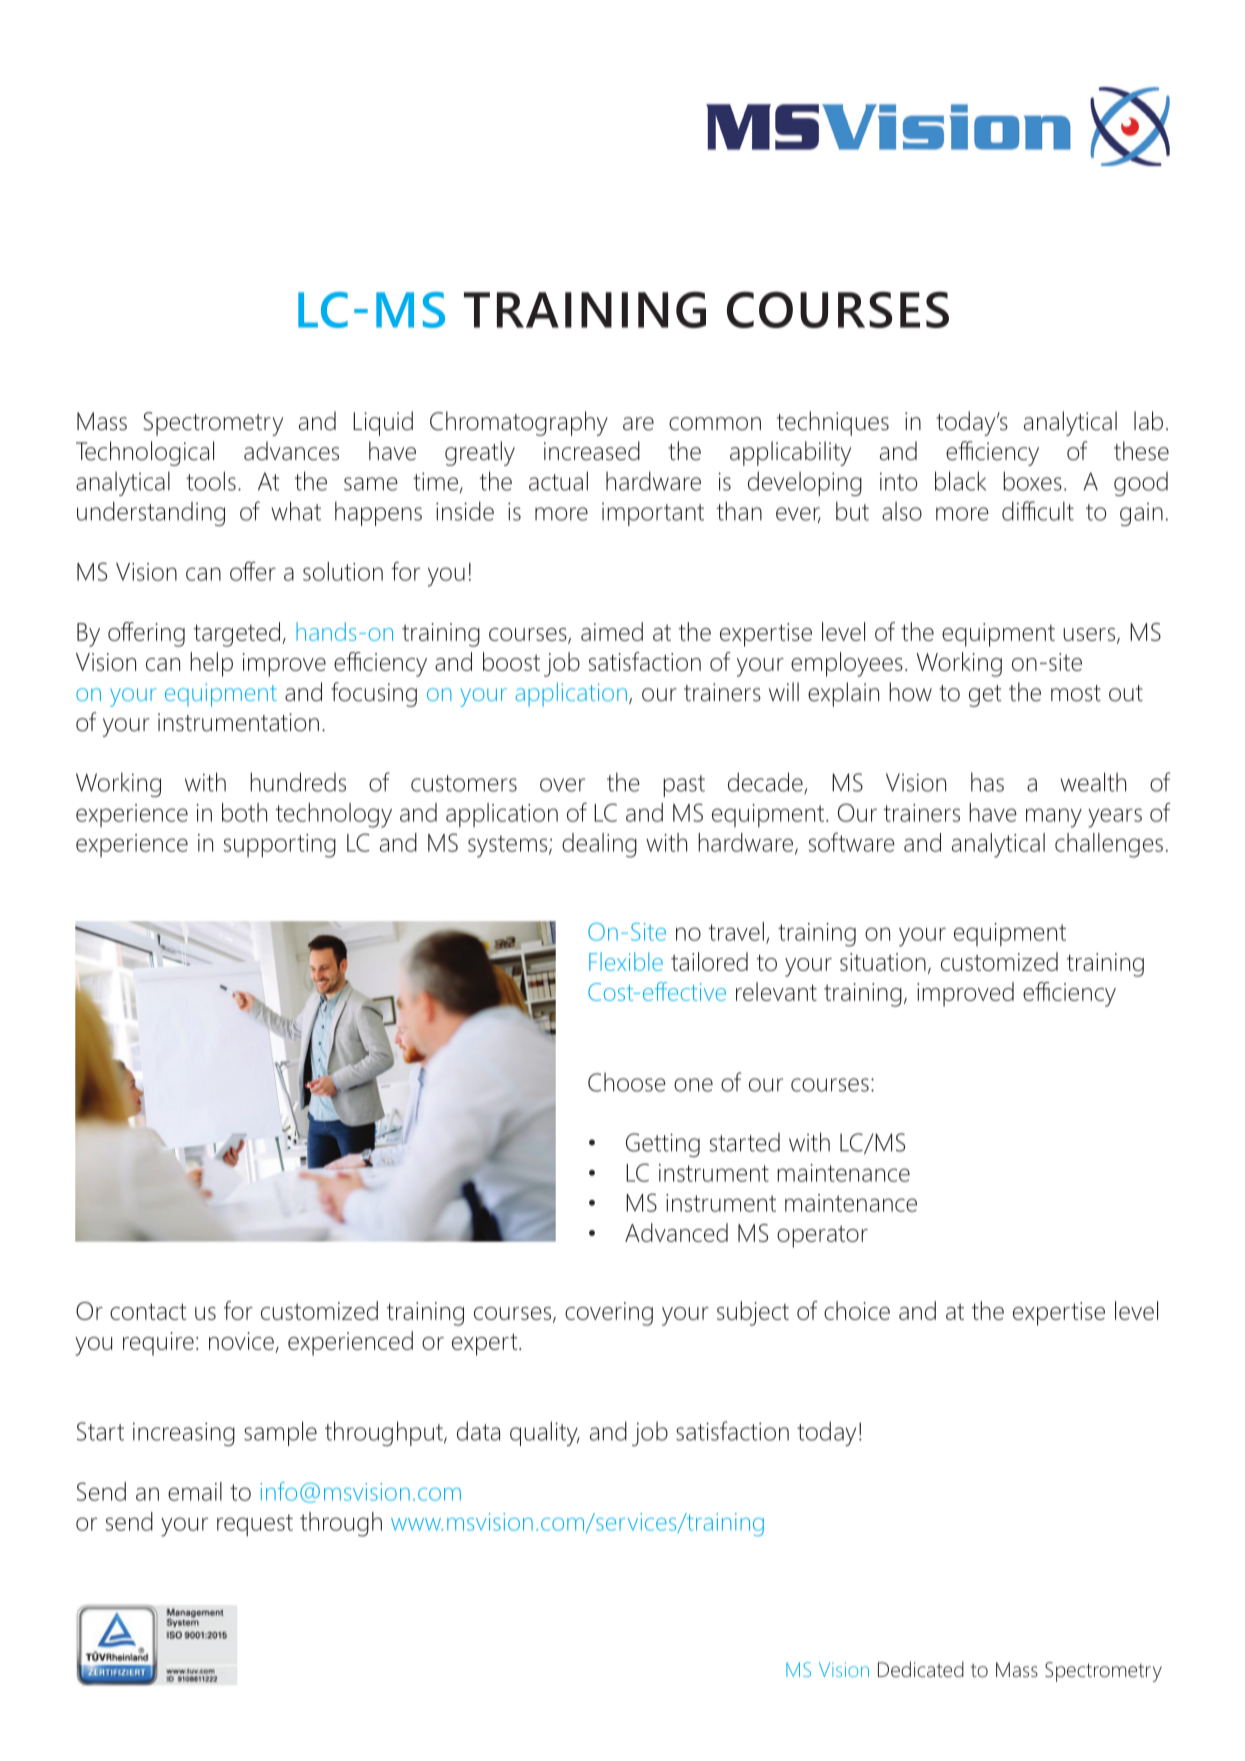 This image has height=1761, width=1245. I want to click on choice, so click(857, 1310).
